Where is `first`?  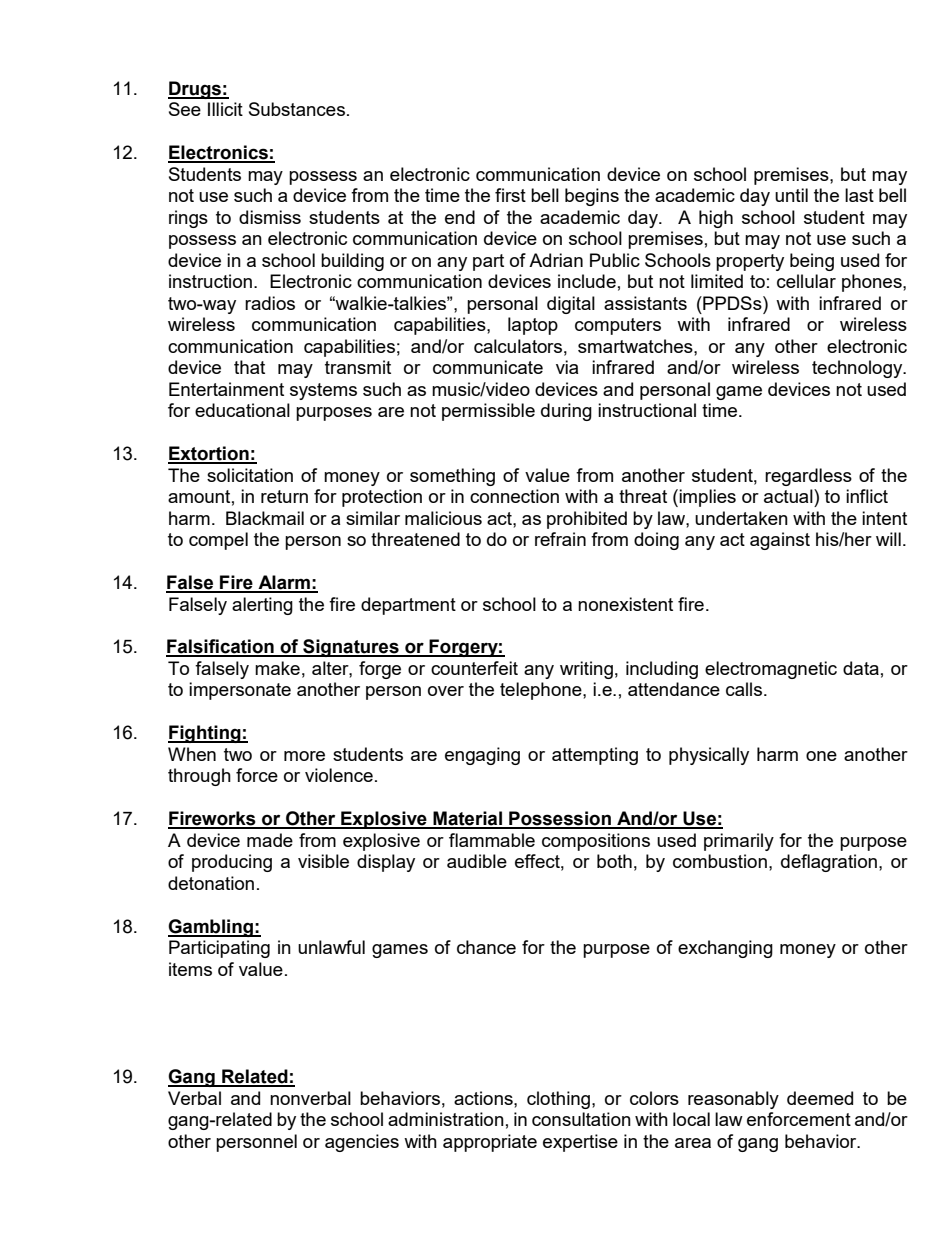 first is located at coordinates (510, 195).
